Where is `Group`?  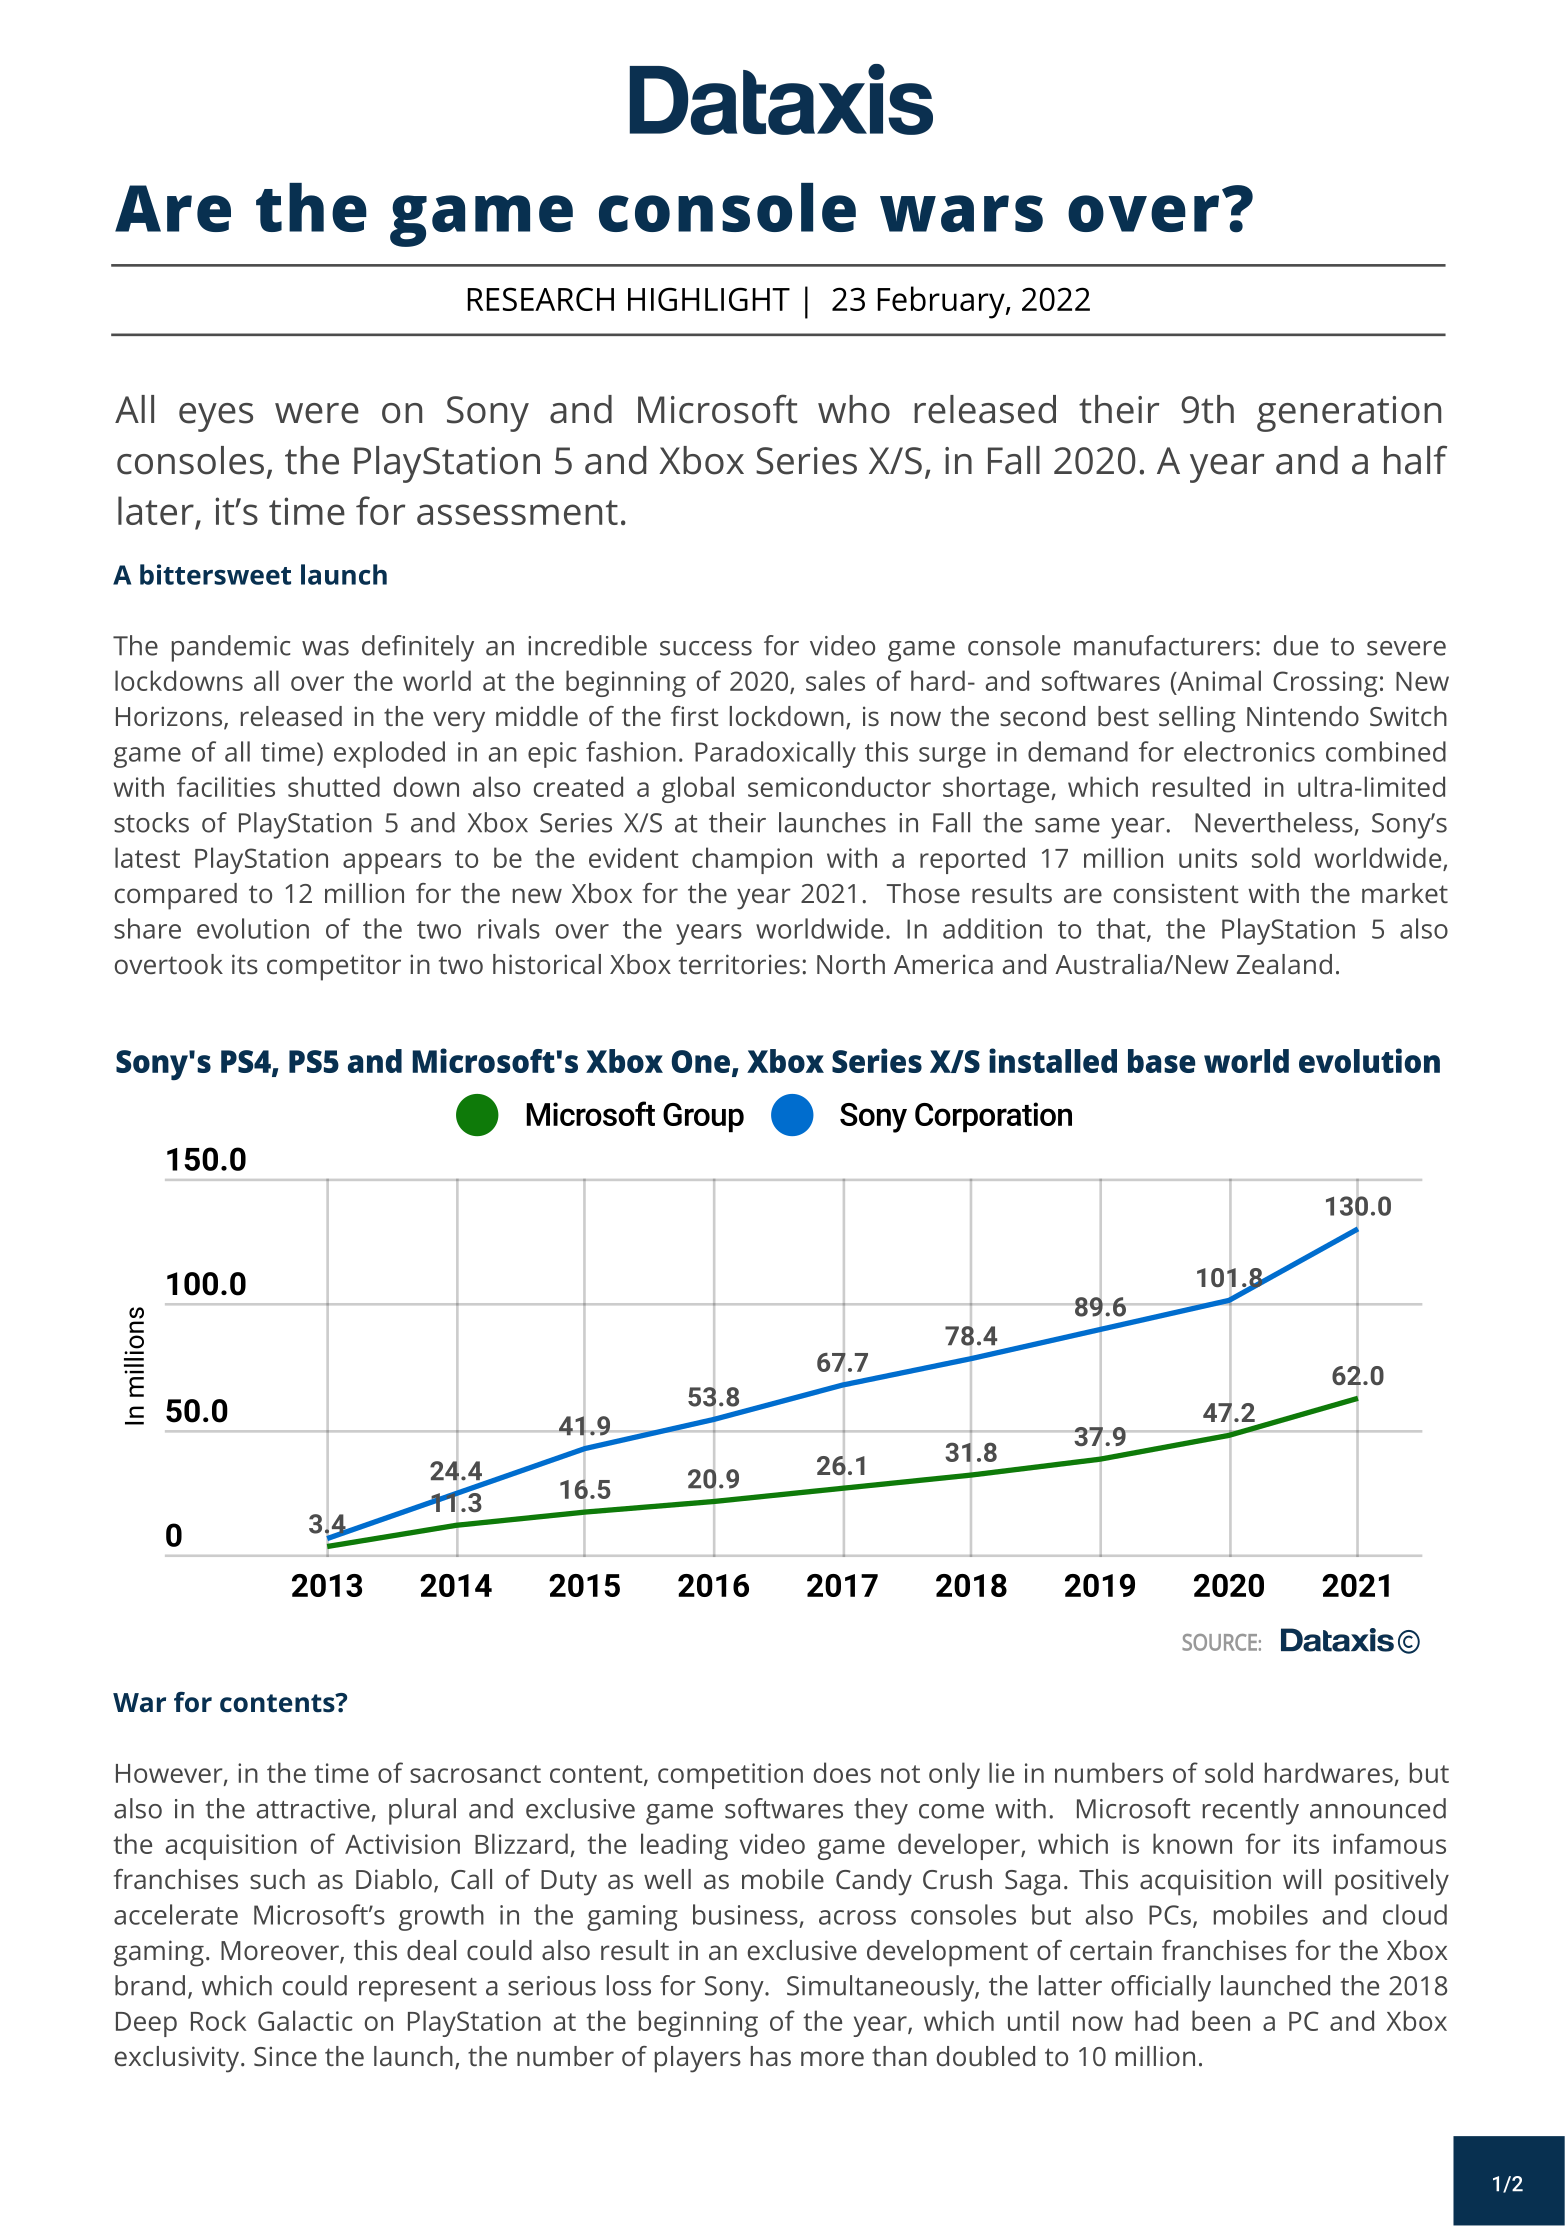
Group is located at coordinates (703, 1118).
